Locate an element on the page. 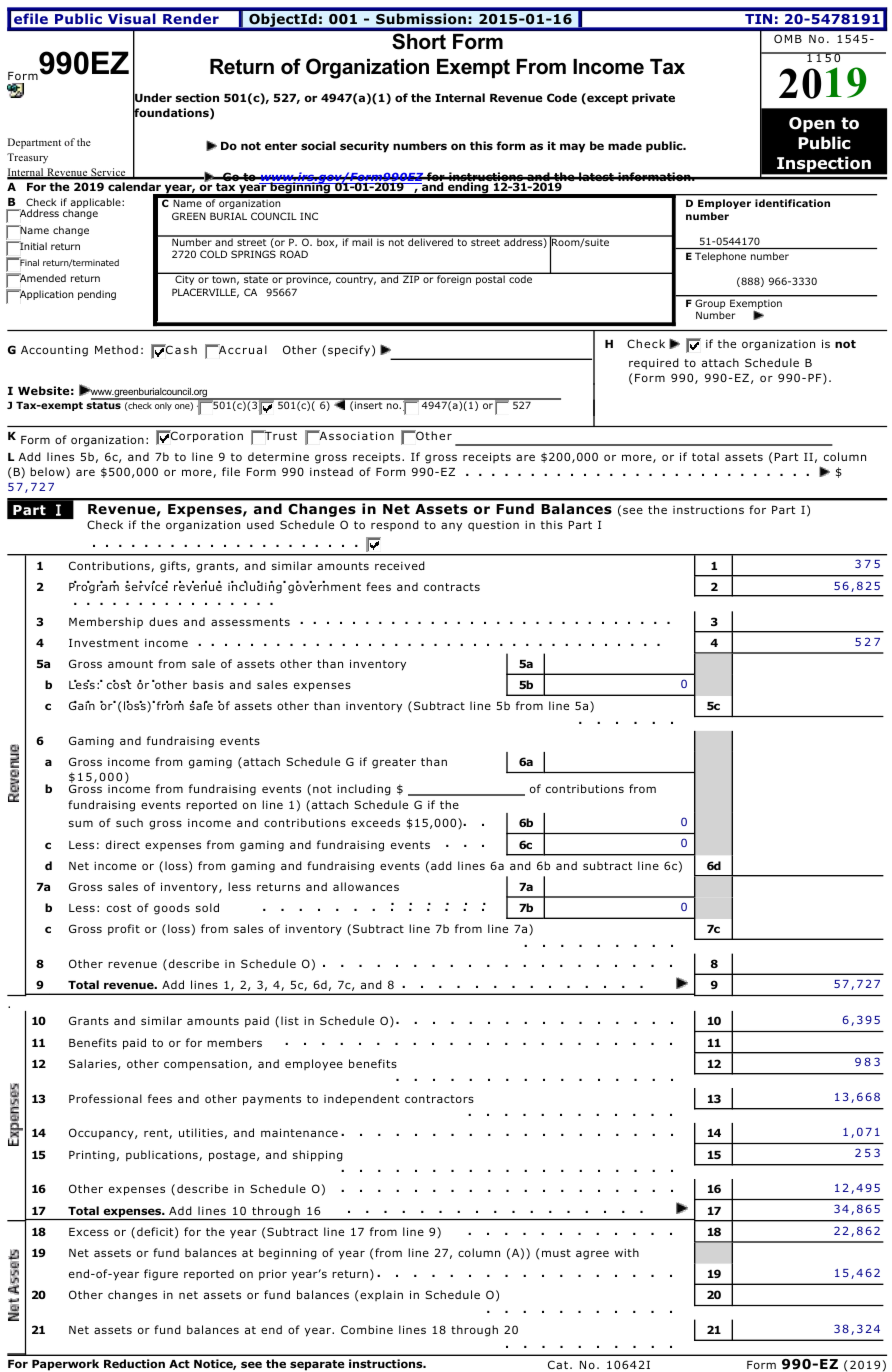  agree is located at coordinates (592, 1255).
